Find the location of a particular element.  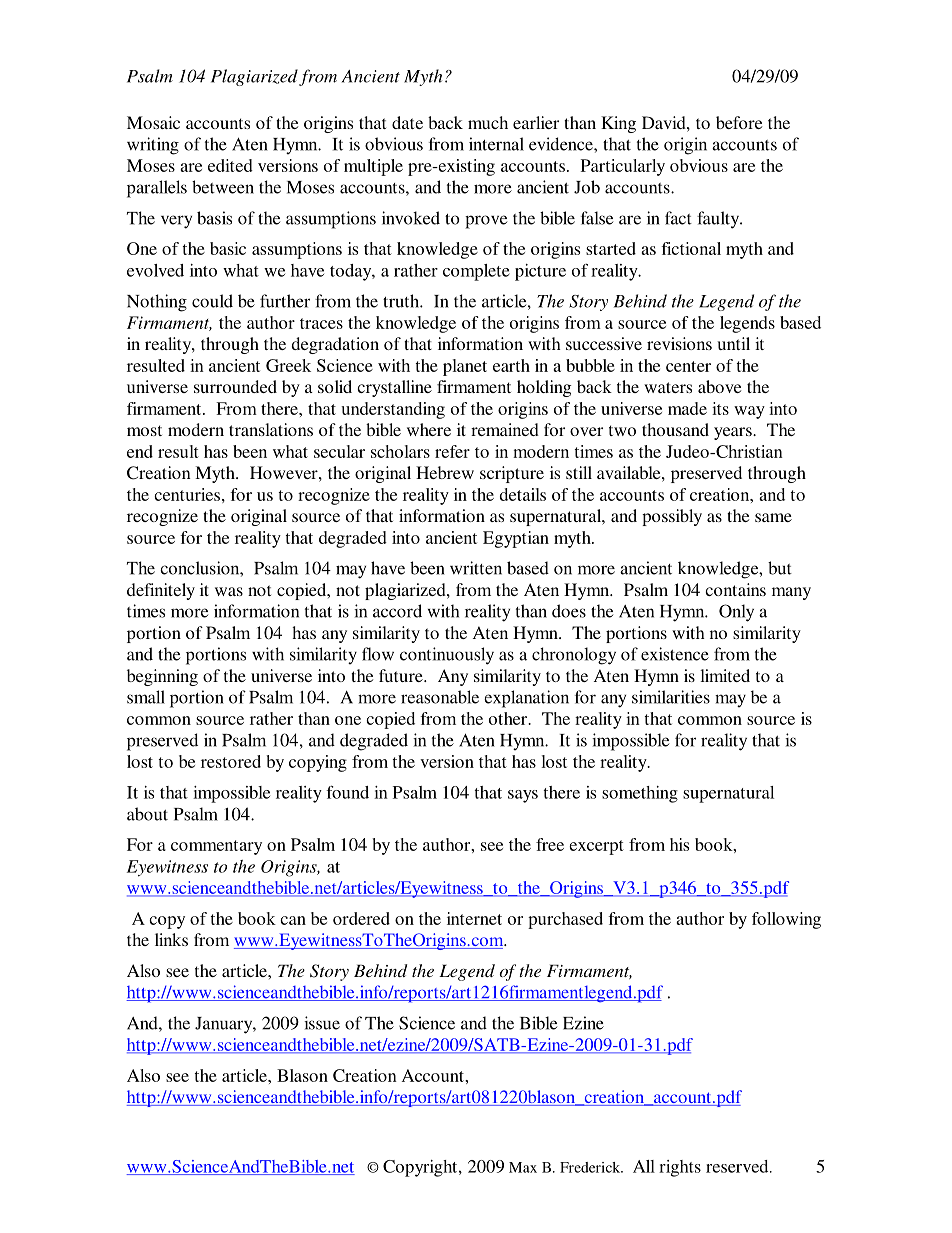

edited is located at coordinates (230, 165).
